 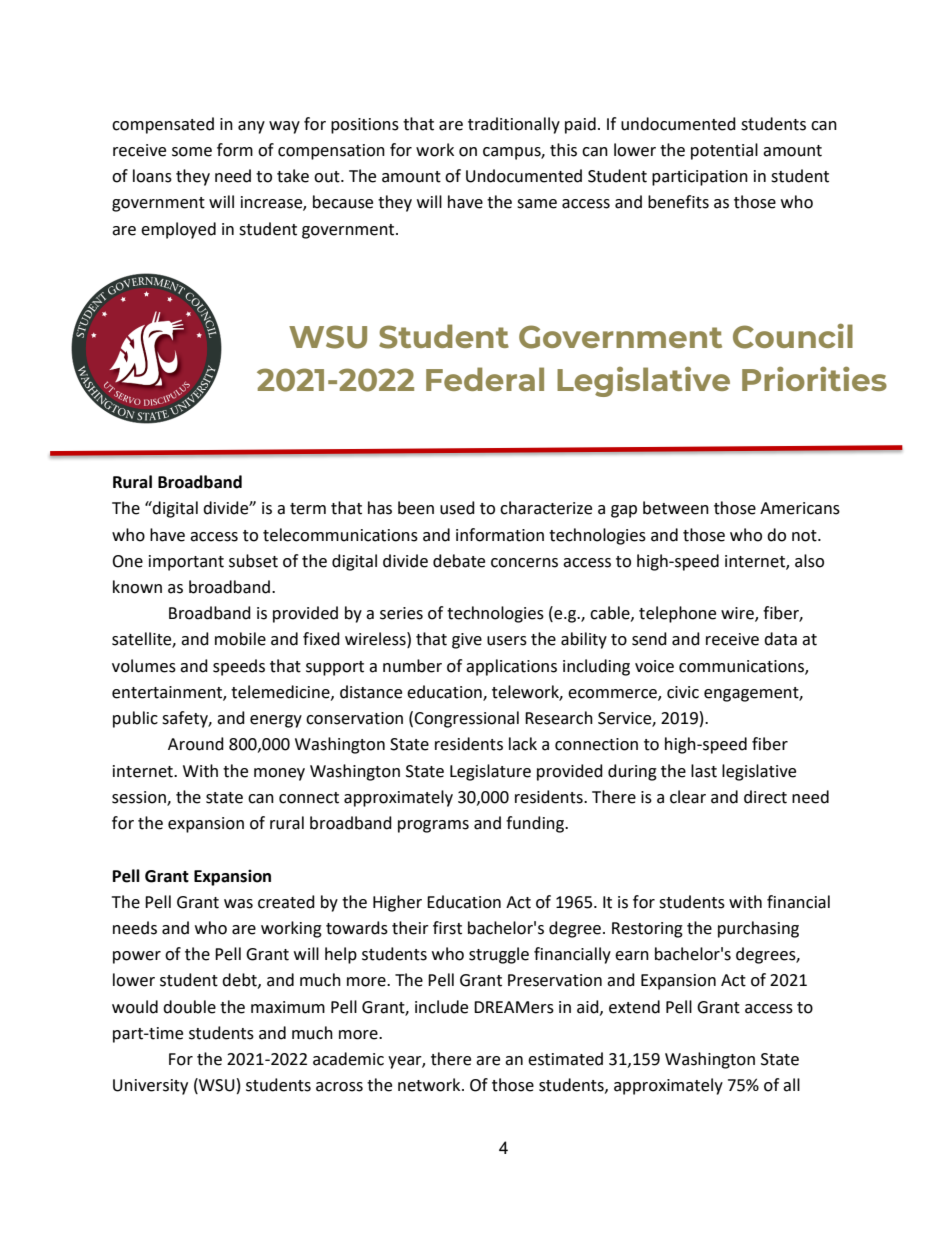 I want to click on Federal, so click(x=485, y=379).
